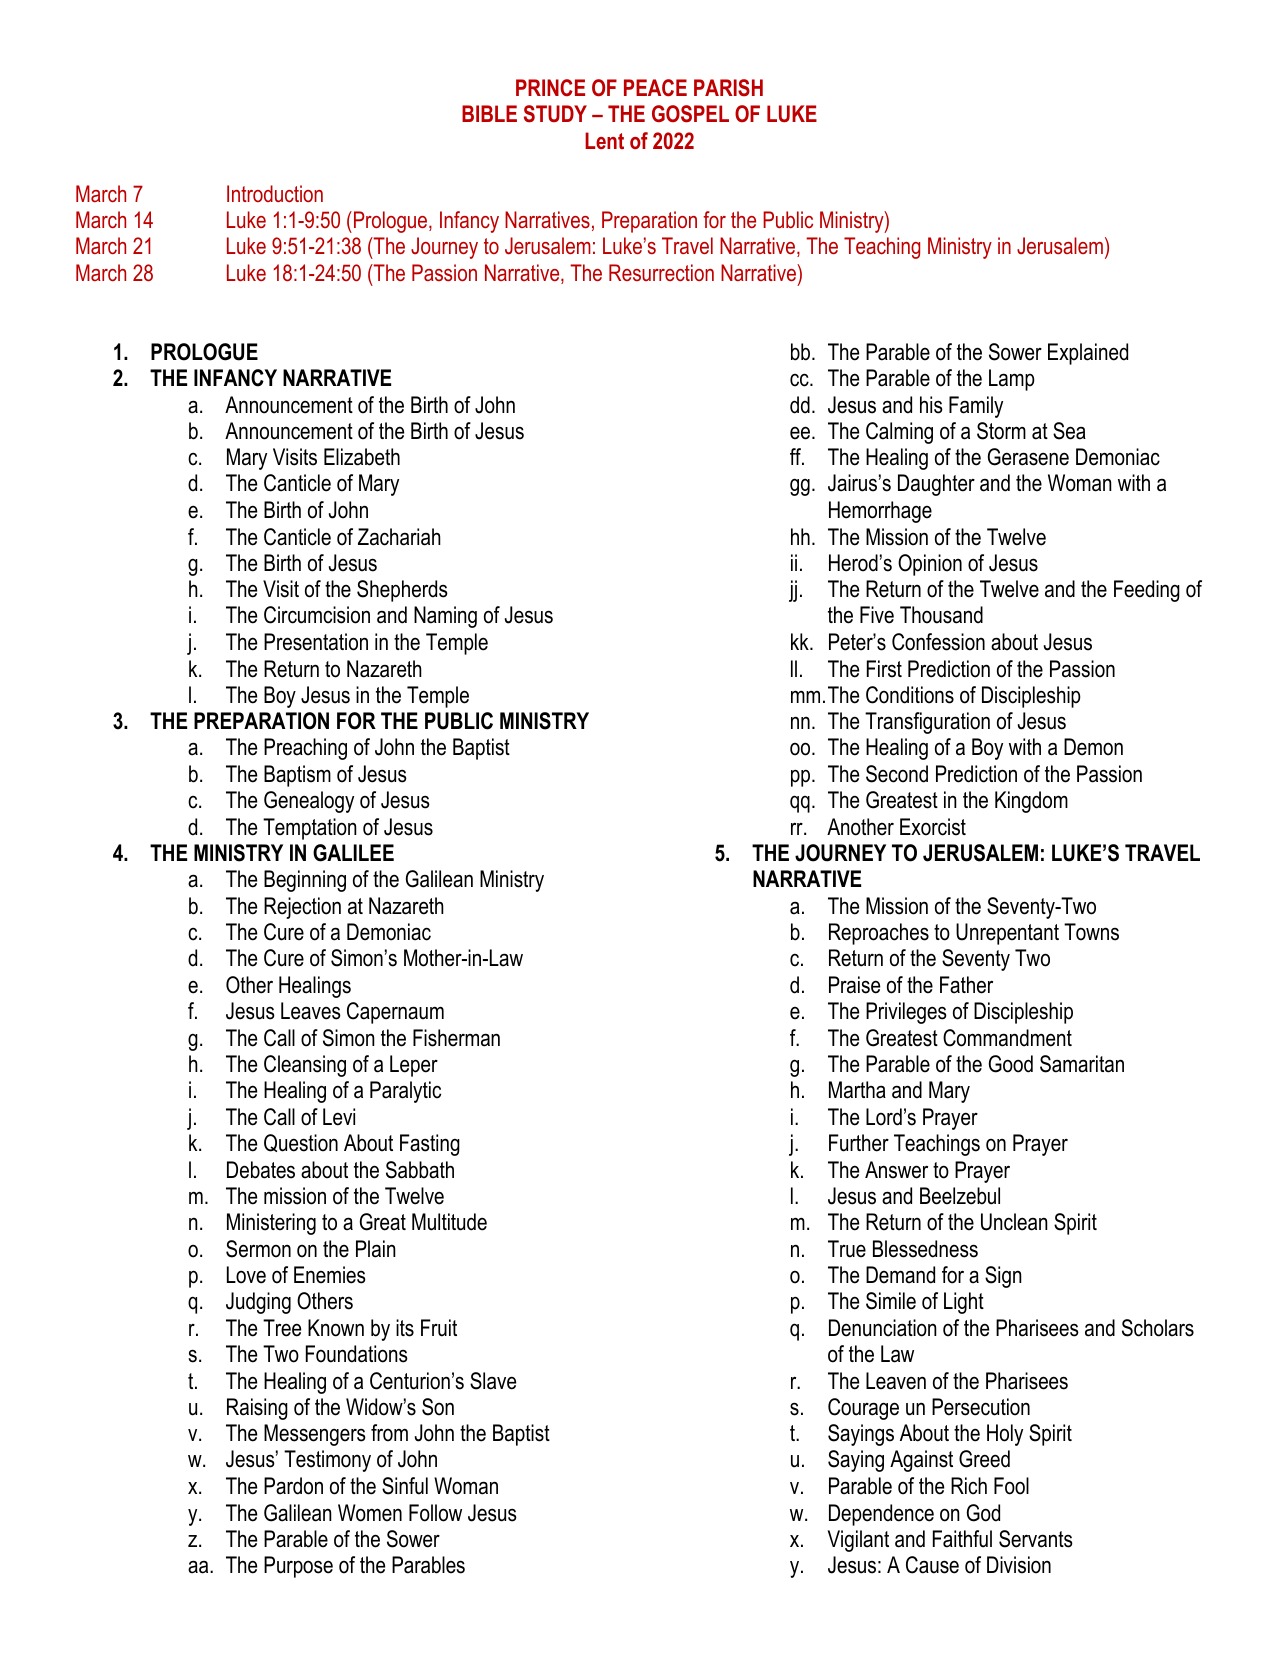 The width and height of the image is (1279, 1655). Describe the element at coordinates (370, 1513) in the image. I see `Women` at that location.
